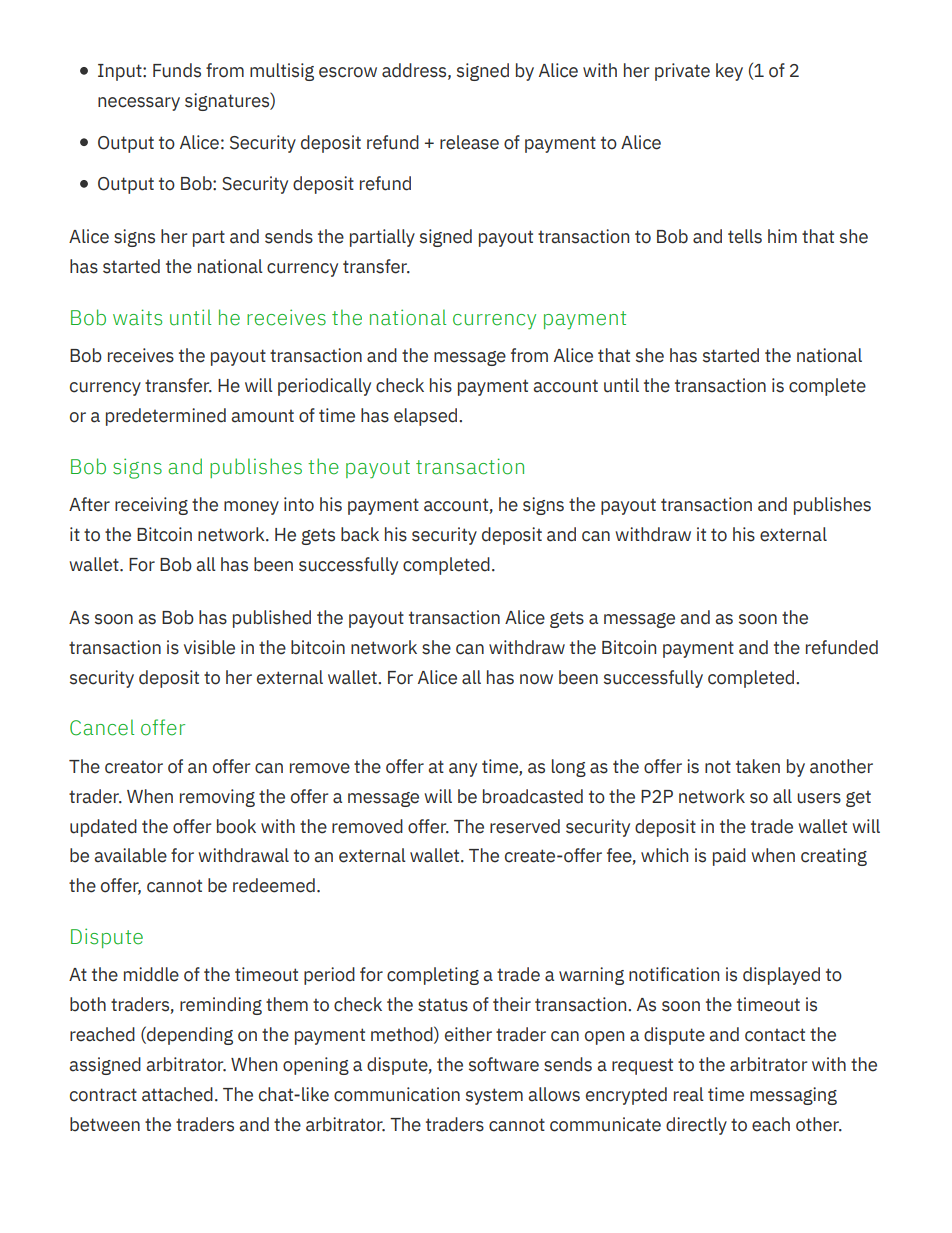 The image size is (952, 1233). Describe the element at coordinates (729, 72) in the page. I see `key` at that location.
